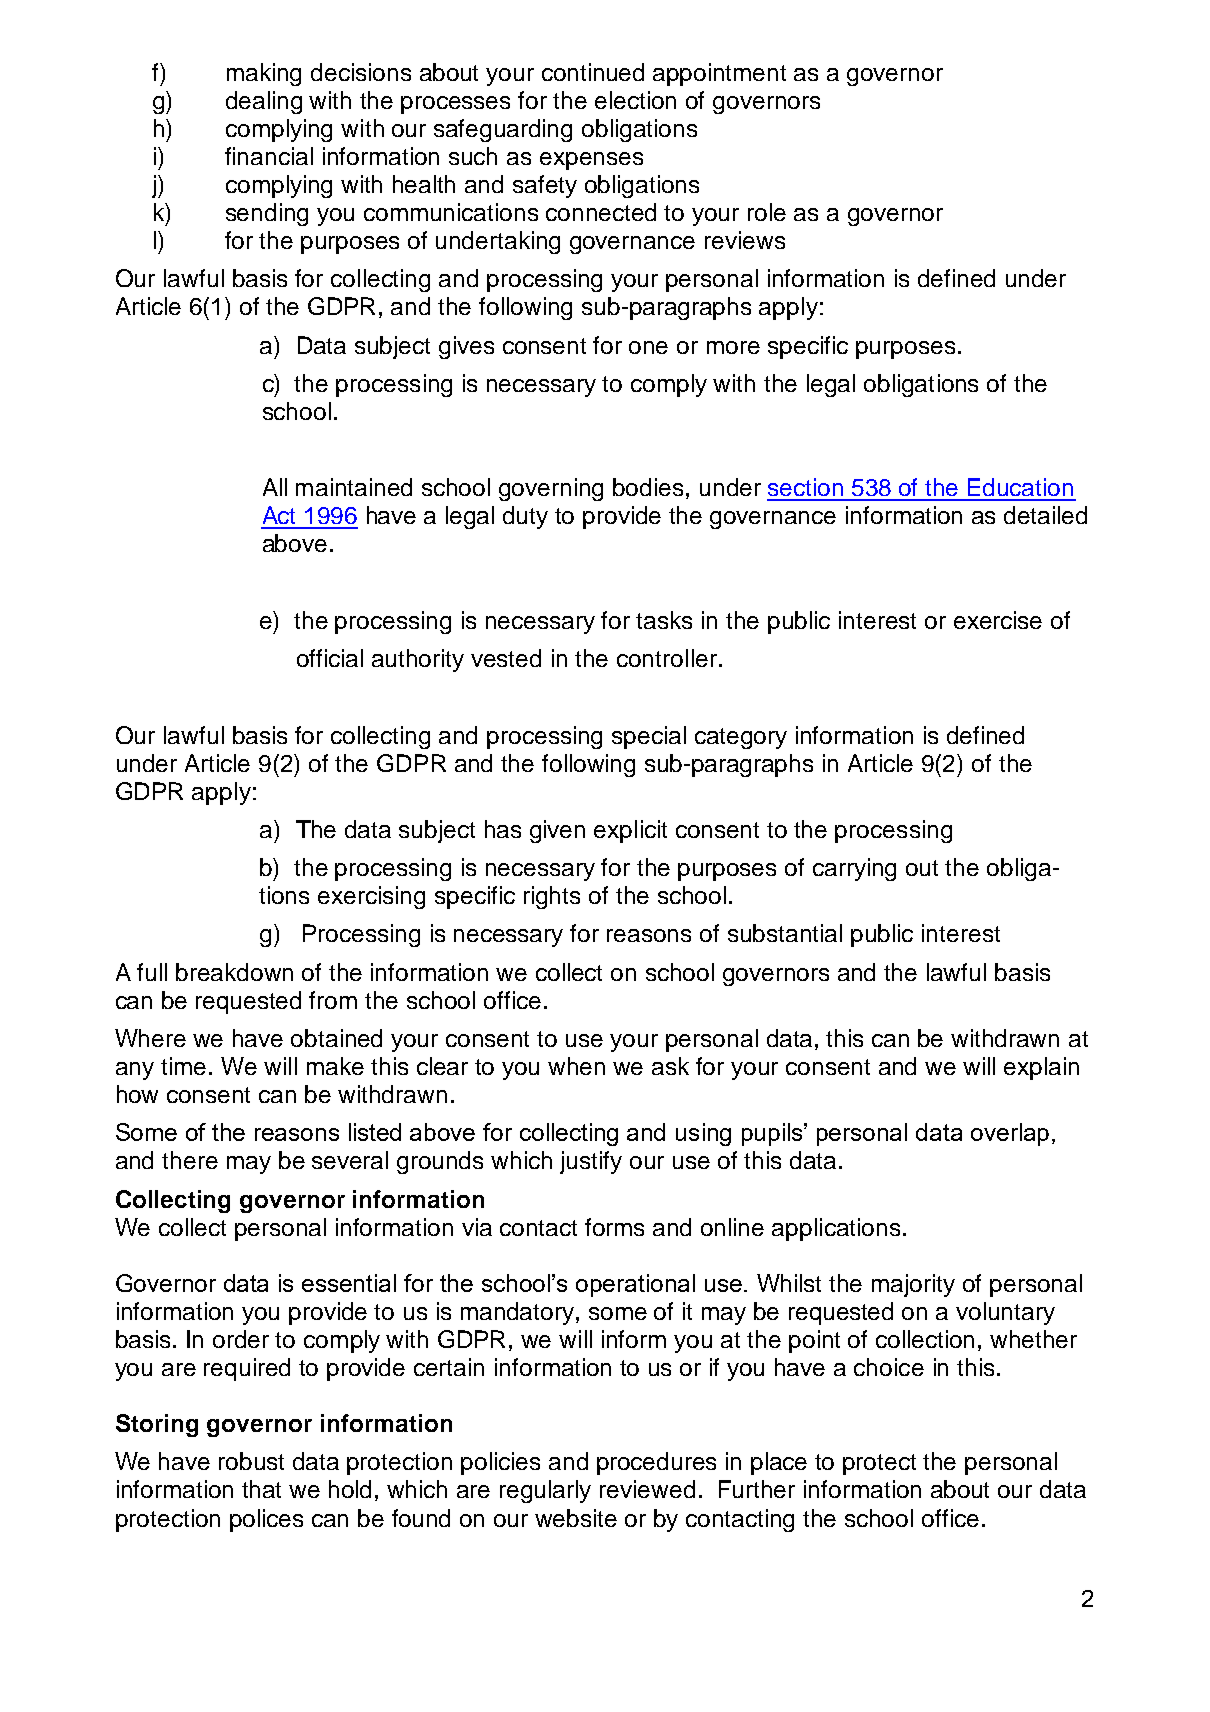  What do you see at coordinates (545, 1491) in the screenshot?
I see `regularly` at bounding box center [545, 1491].
